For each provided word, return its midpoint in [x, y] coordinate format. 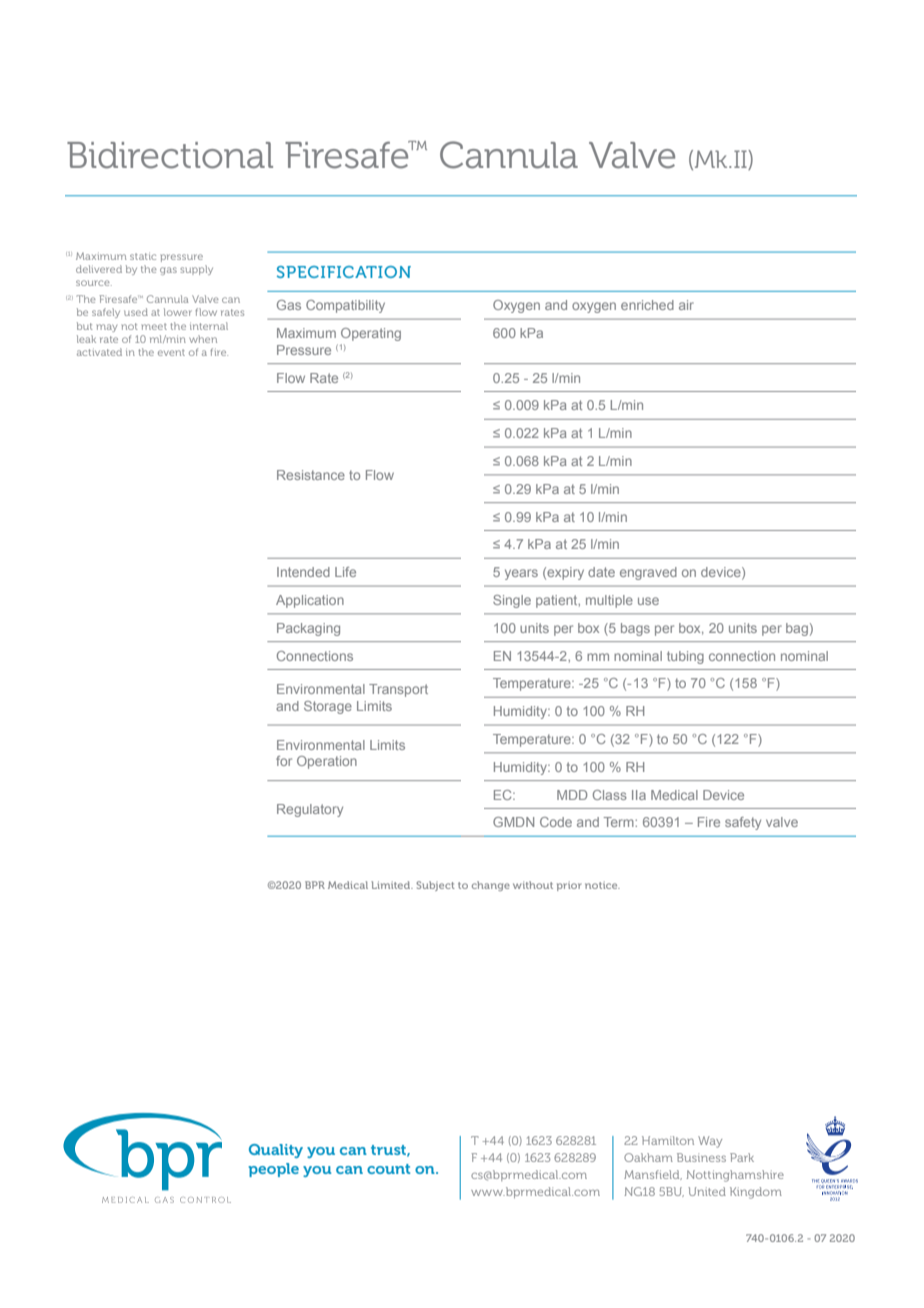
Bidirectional [170, 155]
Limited [392, 885]
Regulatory [310, 810]
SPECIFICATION [344, 272]
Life [345, 572]
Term [620, 822]
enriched [647, 305]
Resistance [311, 475]
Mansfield [653, 1175]
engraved [648, 573]
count [388, 1169]
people [273, 1170]
